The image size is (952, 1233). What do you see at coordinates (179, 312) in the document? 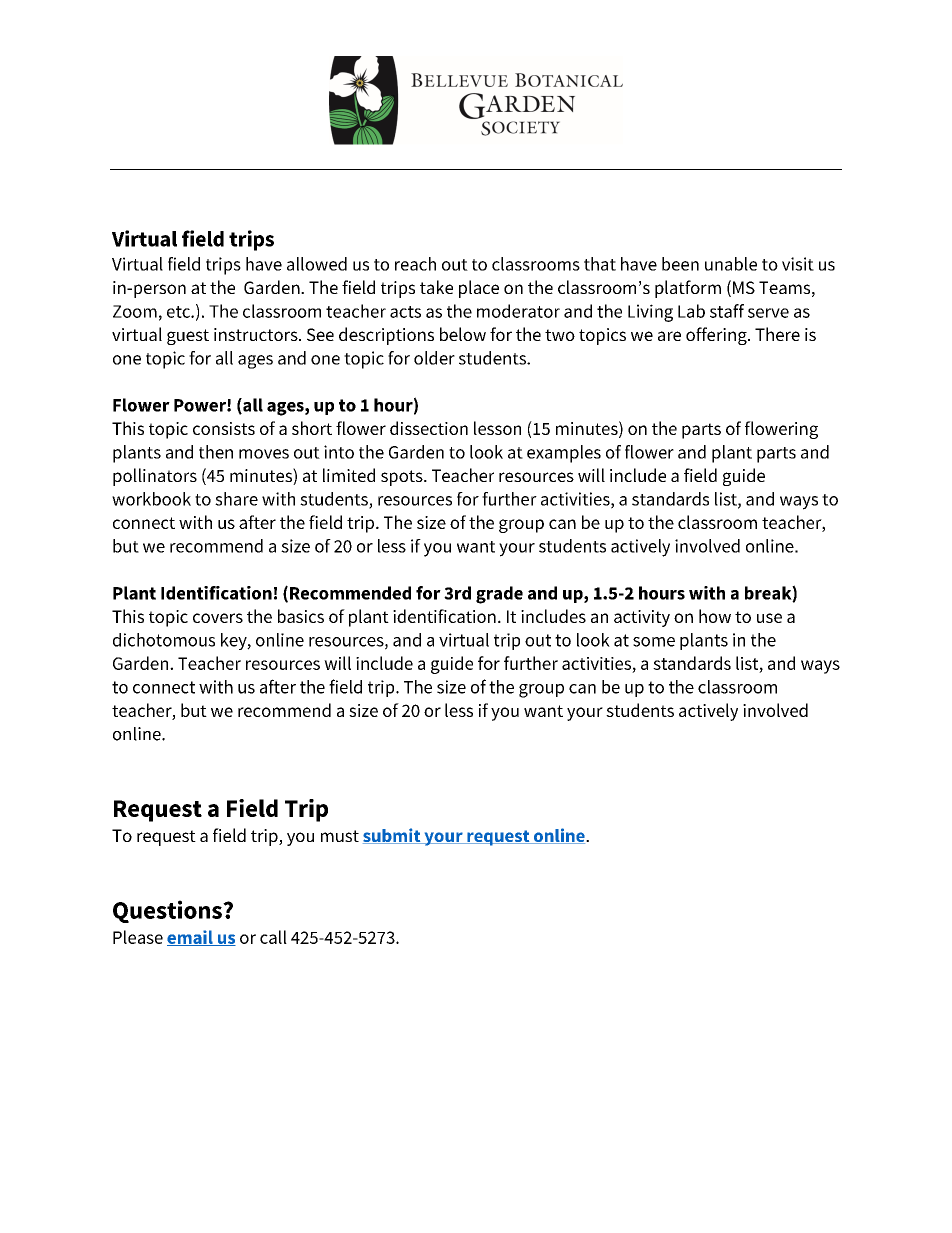
I see `etc` at bounding box center [179, 312].
